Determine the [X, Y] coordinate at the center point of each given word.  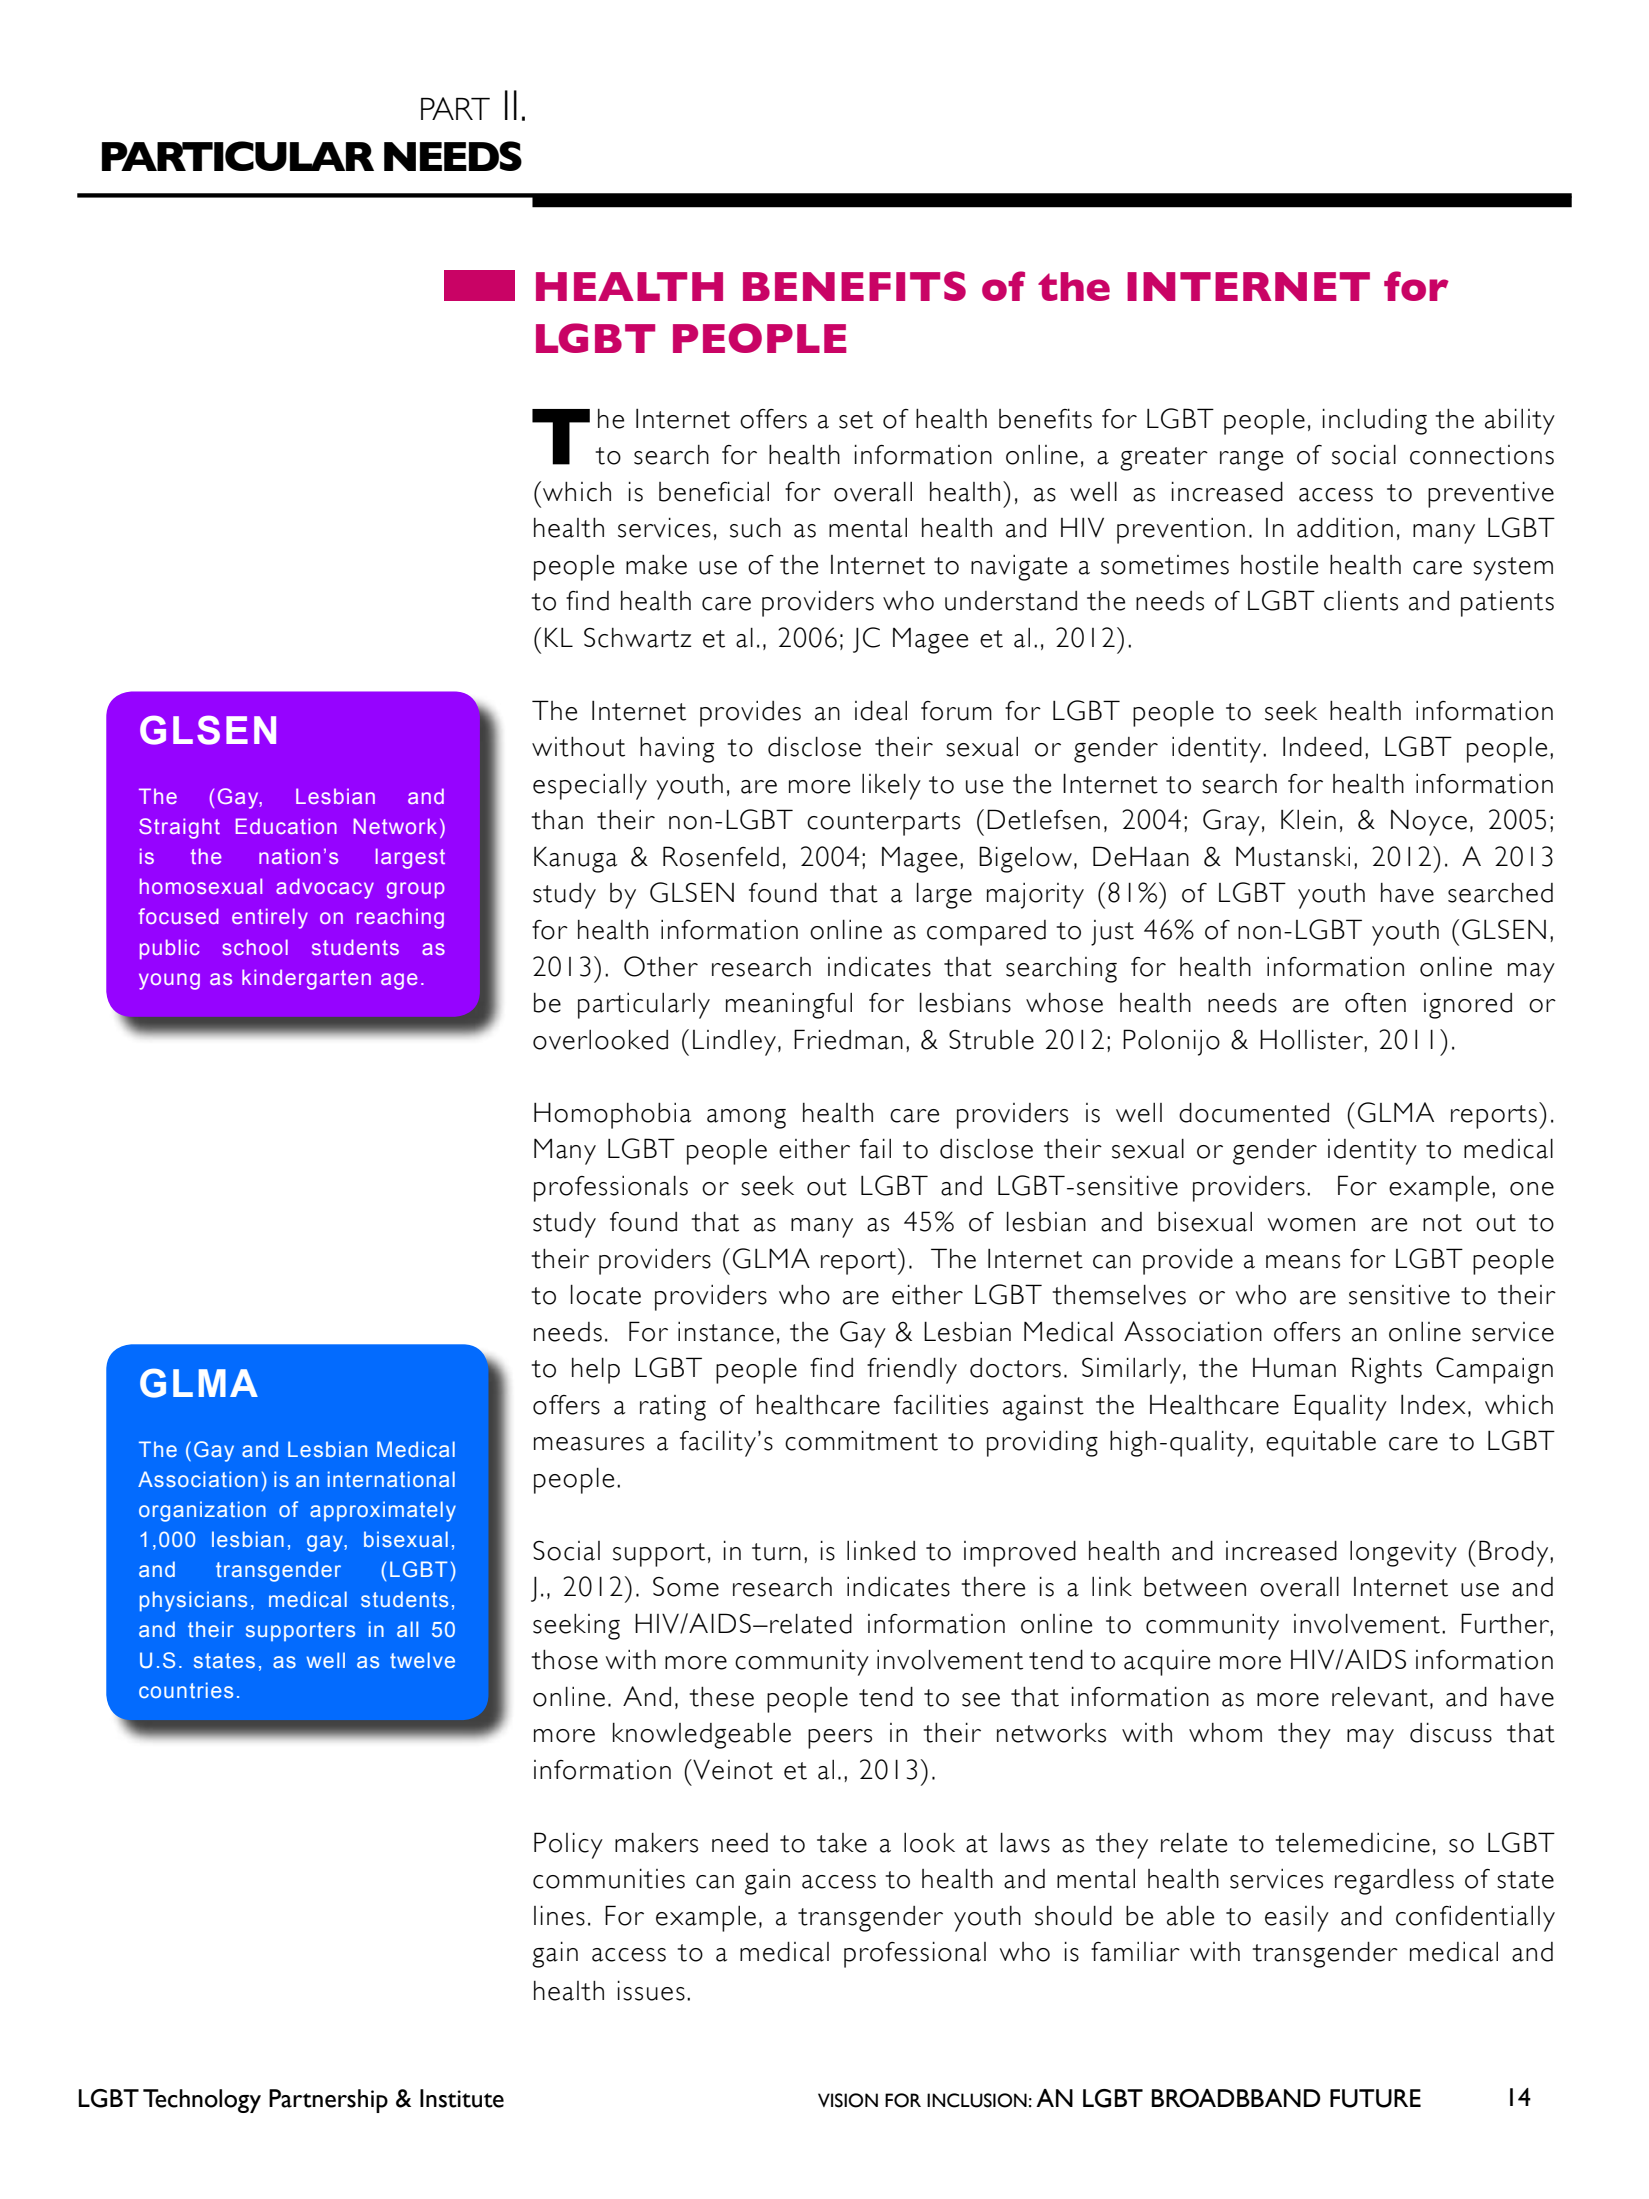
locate [606, 1295]
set [856, 420]
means [1303, 1262]
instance [726, 1332]
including [1375, 422]
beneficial [714, 492]
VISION [848, 2100]
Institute [462, 2098]
